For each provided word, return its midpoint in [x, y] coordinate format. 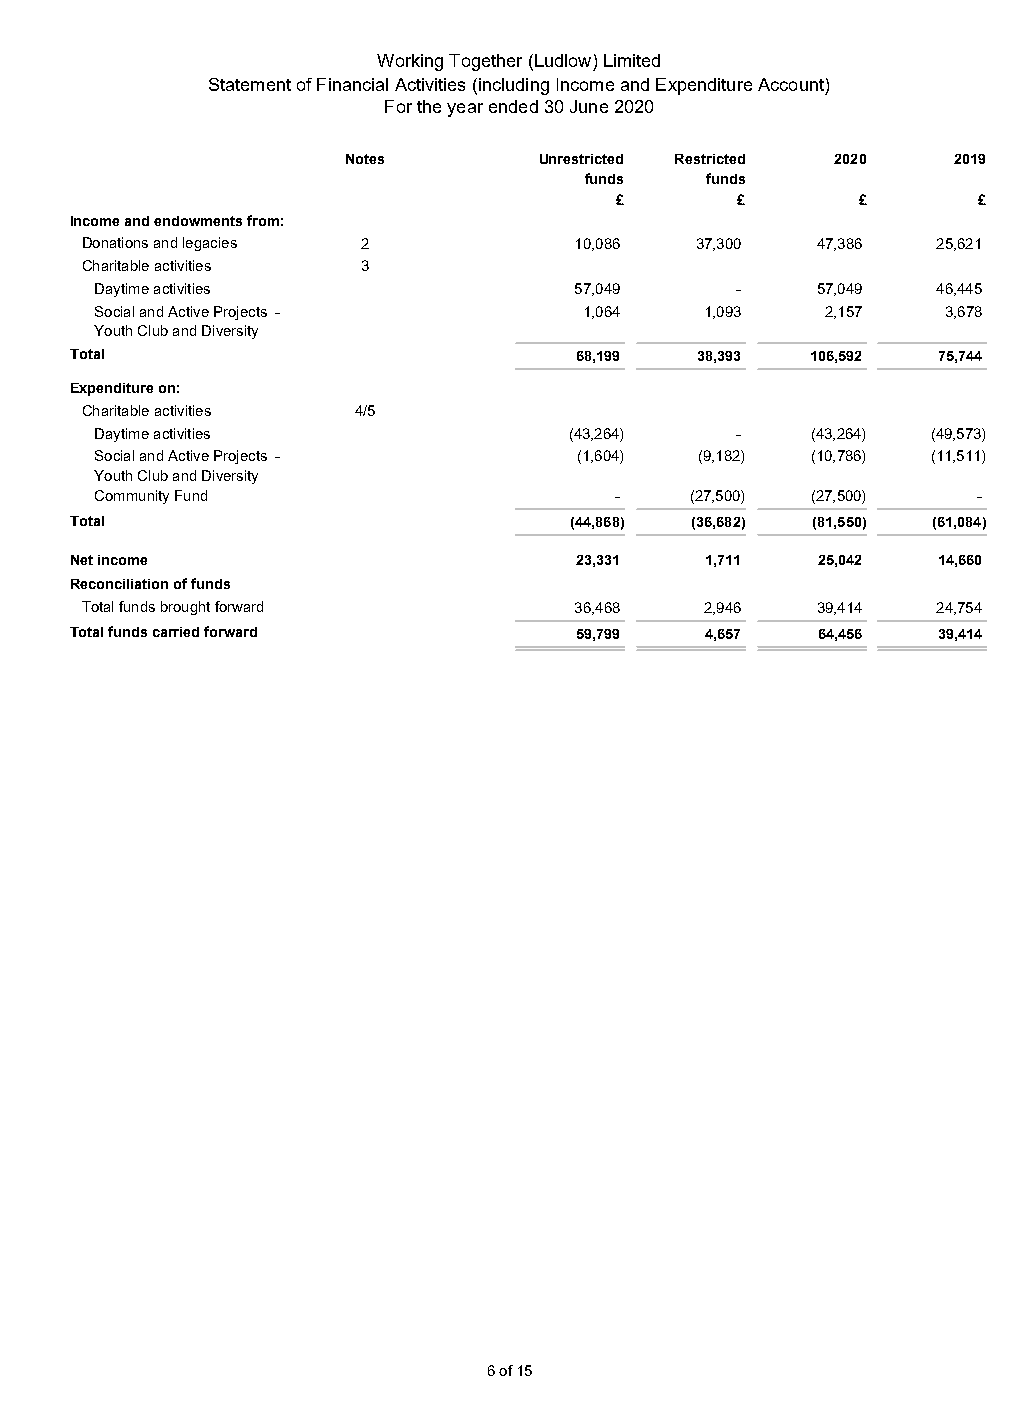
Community [132, 497]
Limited [632, 60]
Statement [250, 84]
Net [82, 560]
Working [410, 62]
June [589, 106]
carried [176, 632]
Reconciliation [119, 584]
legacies [210, 244]
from [263, 220]
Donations [115, 242]
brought [185, 608]
